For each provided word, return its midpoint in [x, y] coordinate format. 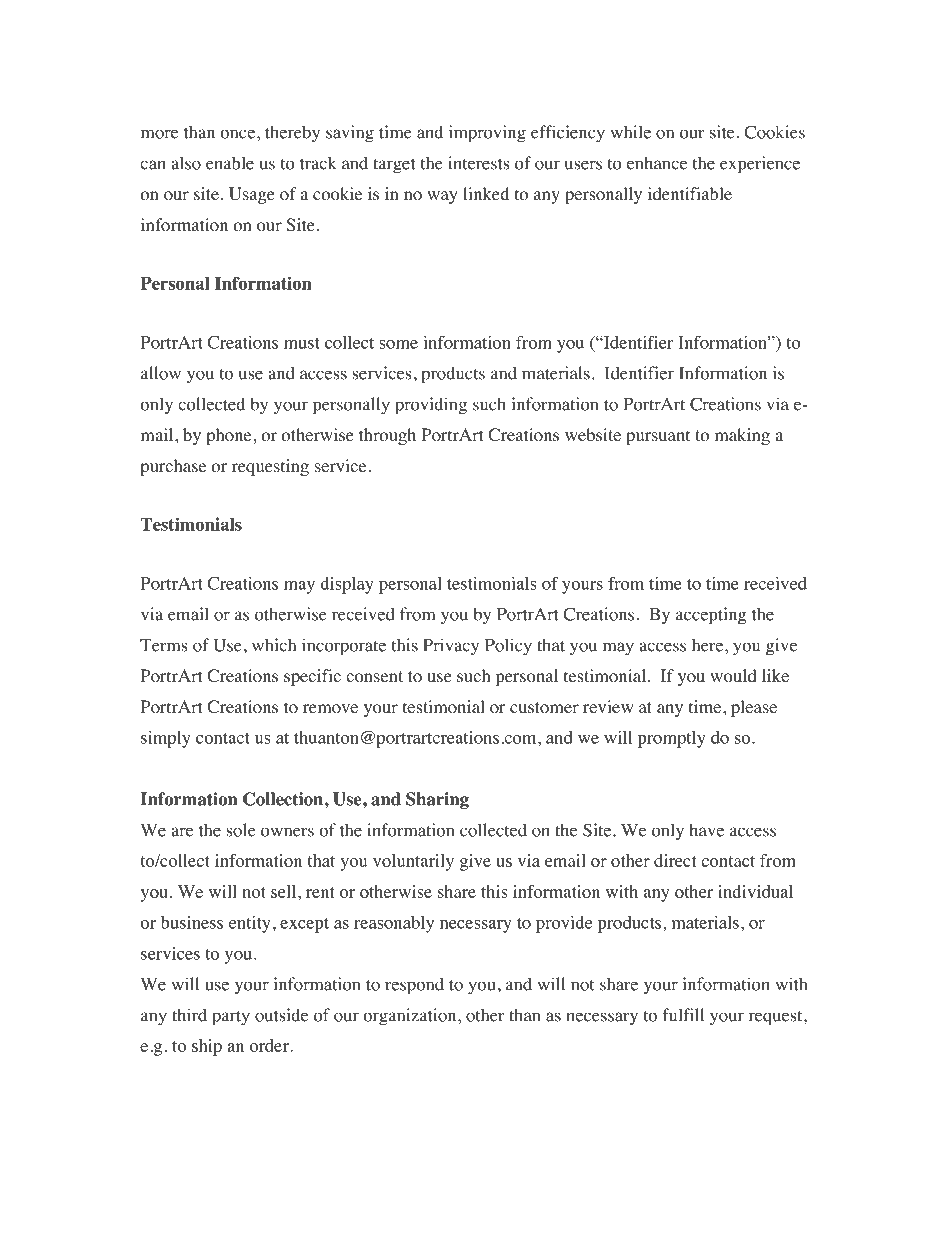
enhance [657, 163]
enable [230, 163]
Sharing [437, 800]
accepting [711, 616]
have [706, 830]
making [742, 436]
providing [431, 406]
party [231, 1018]
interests [478, 163]
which [274, 645]
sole [241, 830]
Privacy [451, 647]
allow [161, 373]
